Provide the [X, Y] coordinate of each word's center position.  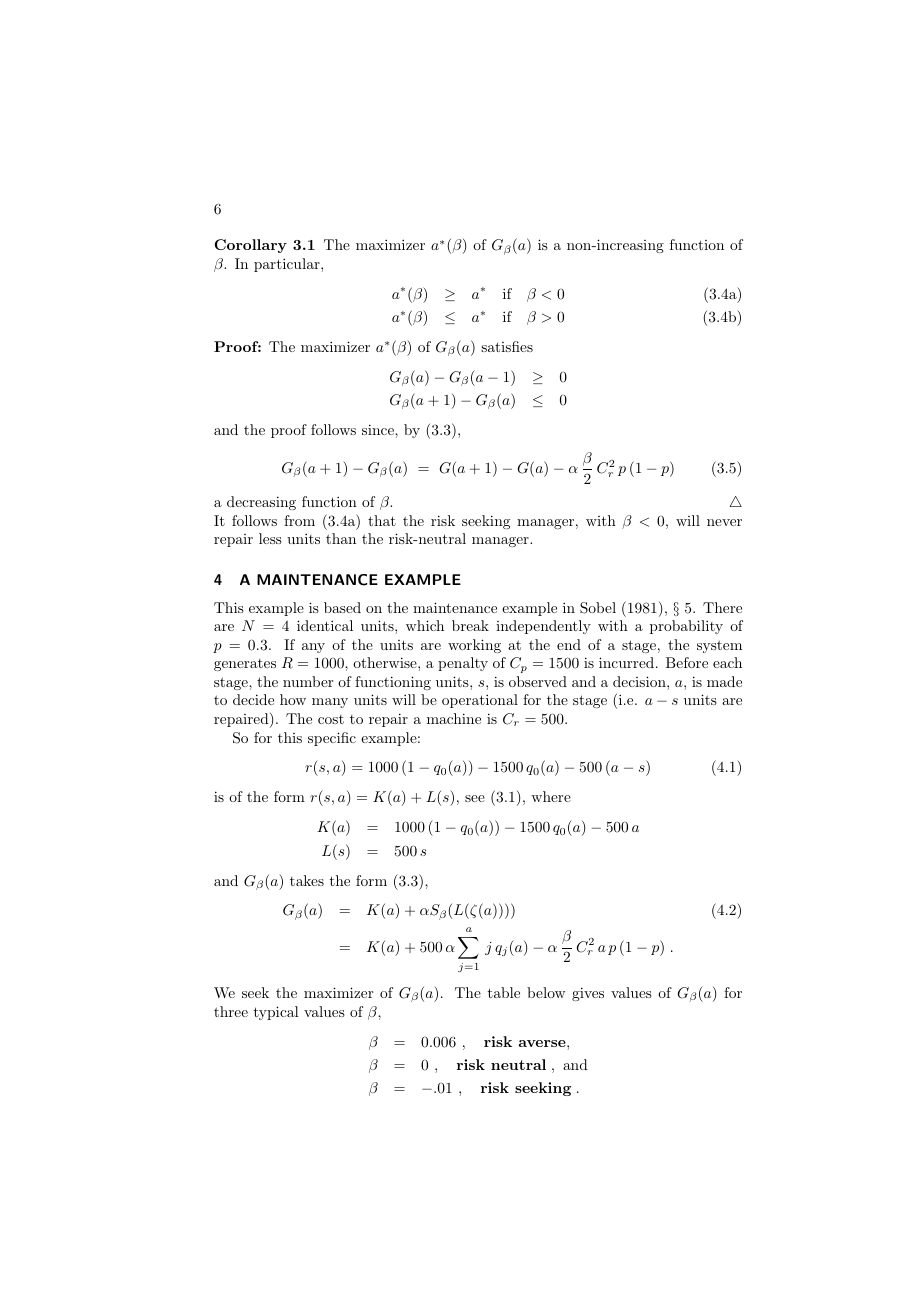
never [724, 522]
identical [325, 625]
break [470, 625]
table [504, 992]
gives [588, 994]
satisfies [507, 346]
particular [288, 265]
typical [276, 1013]
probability [686, 627]
